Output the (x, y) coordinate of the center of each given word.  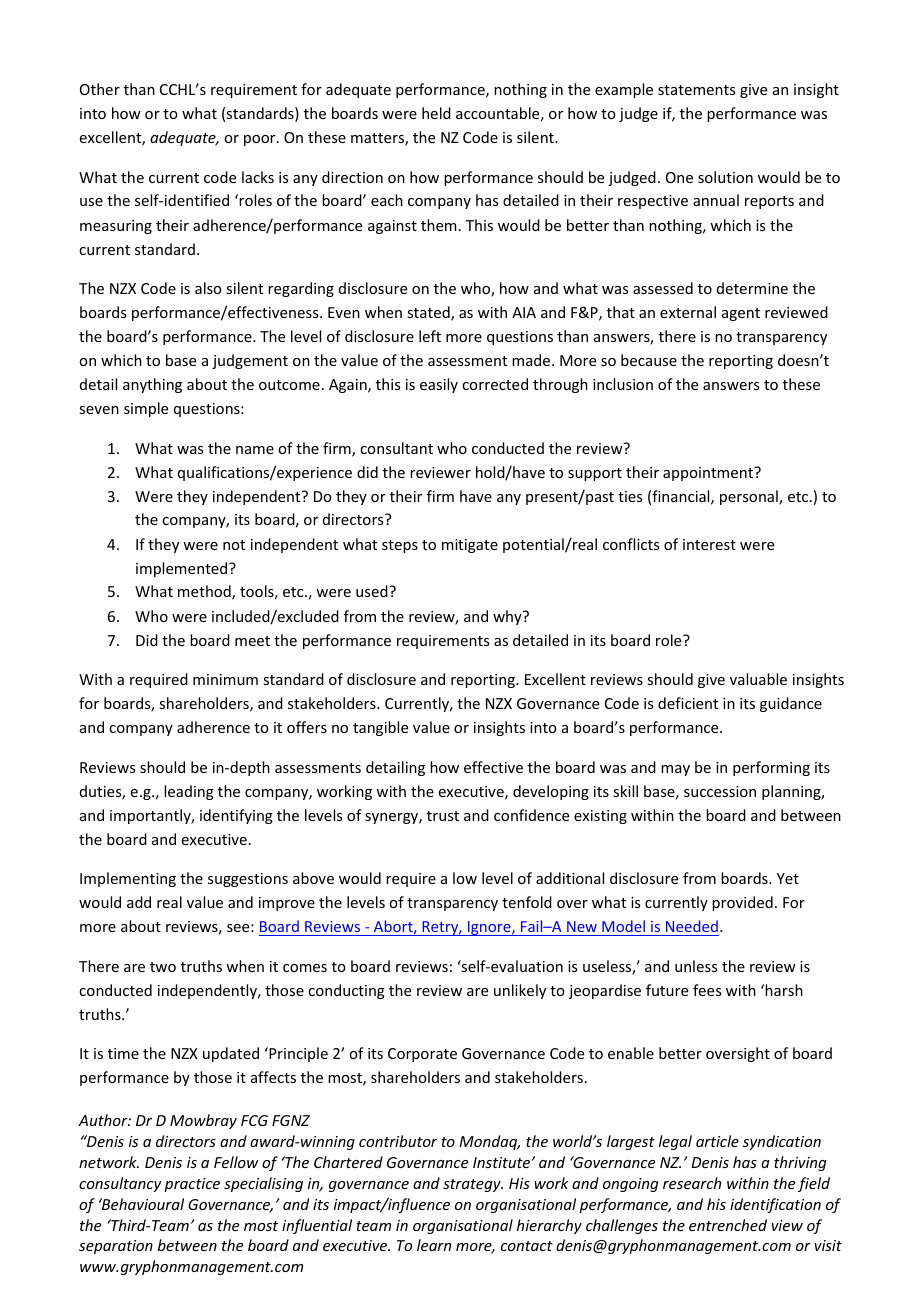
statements (696, 90)
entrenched (728, 1225)
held (436, 113)
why (508, 617)
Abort (394, 927)
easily (439, 385)
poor (261, 140)
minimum (225, 679)
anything (152, 385)
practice (192, 1185)
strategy (473, 1185)
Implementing (128, 879)
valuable (758, 679)
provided (742, 903)
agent (741, 314)
